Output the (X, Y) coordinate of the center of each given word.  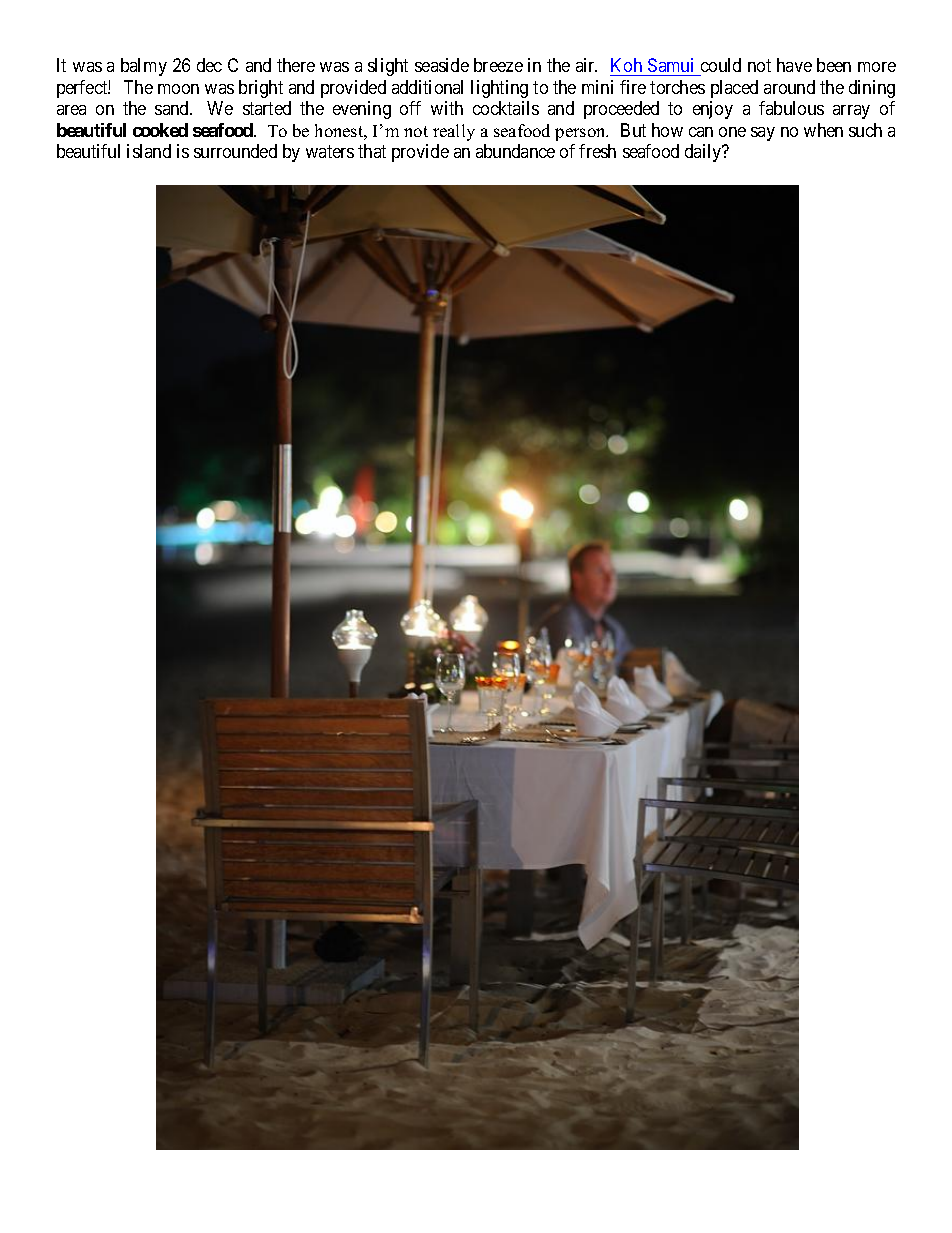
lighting (499, 89)
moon (178, 89)
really (454, 132)
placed (734, 89)
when (823, 130)
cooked (160, 130)
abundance (515, 151)
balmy (144, 67)
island (149, 151)
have (794, 65)
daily (704, 153)
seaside (442, 65)
